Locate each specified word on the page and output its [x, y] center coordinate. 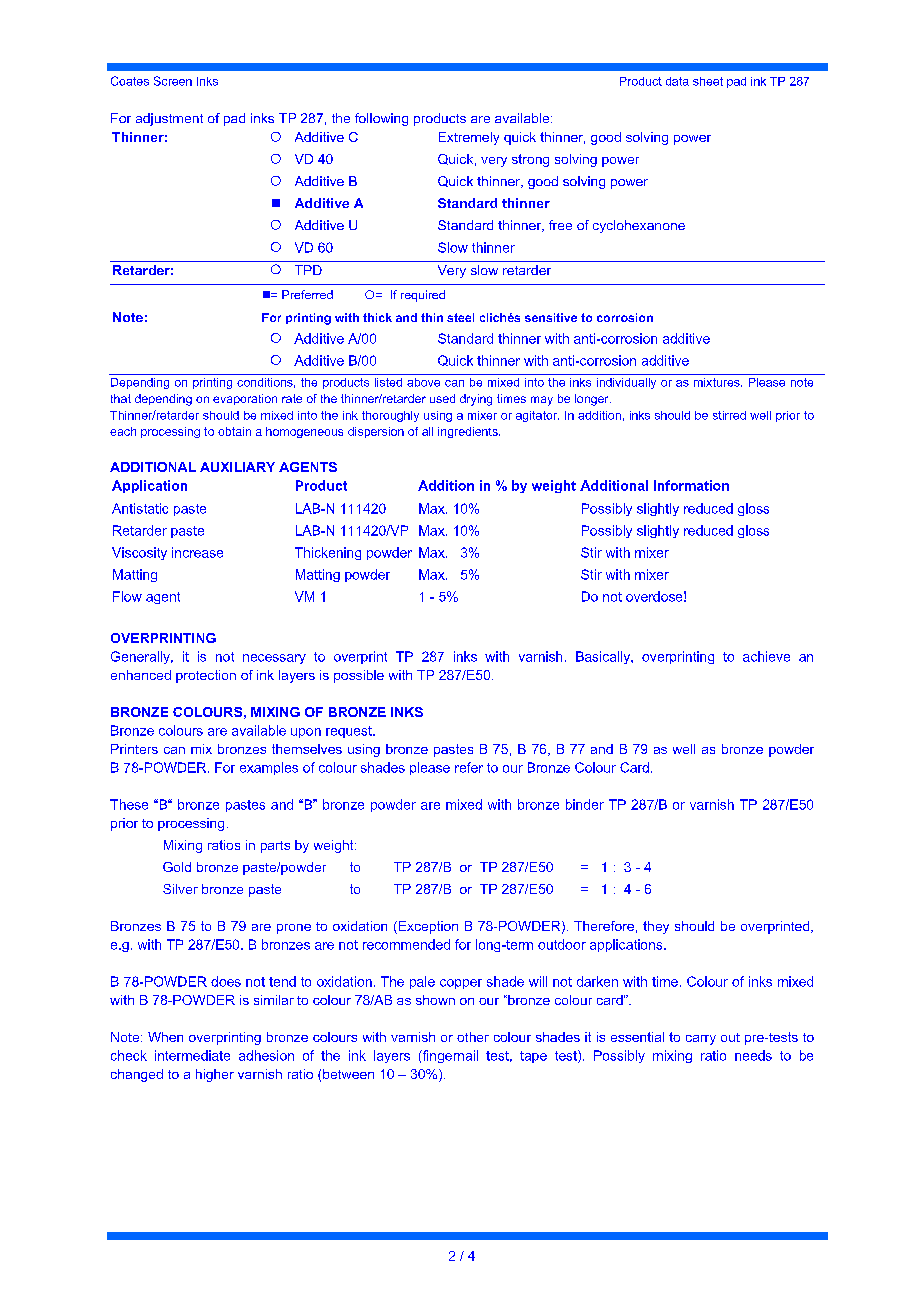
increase [197, 552]
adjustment [169, 119]
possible [359, 676]
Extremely [469, 138]
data [677, 81]
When [165, 1037]
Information [691, 485]
